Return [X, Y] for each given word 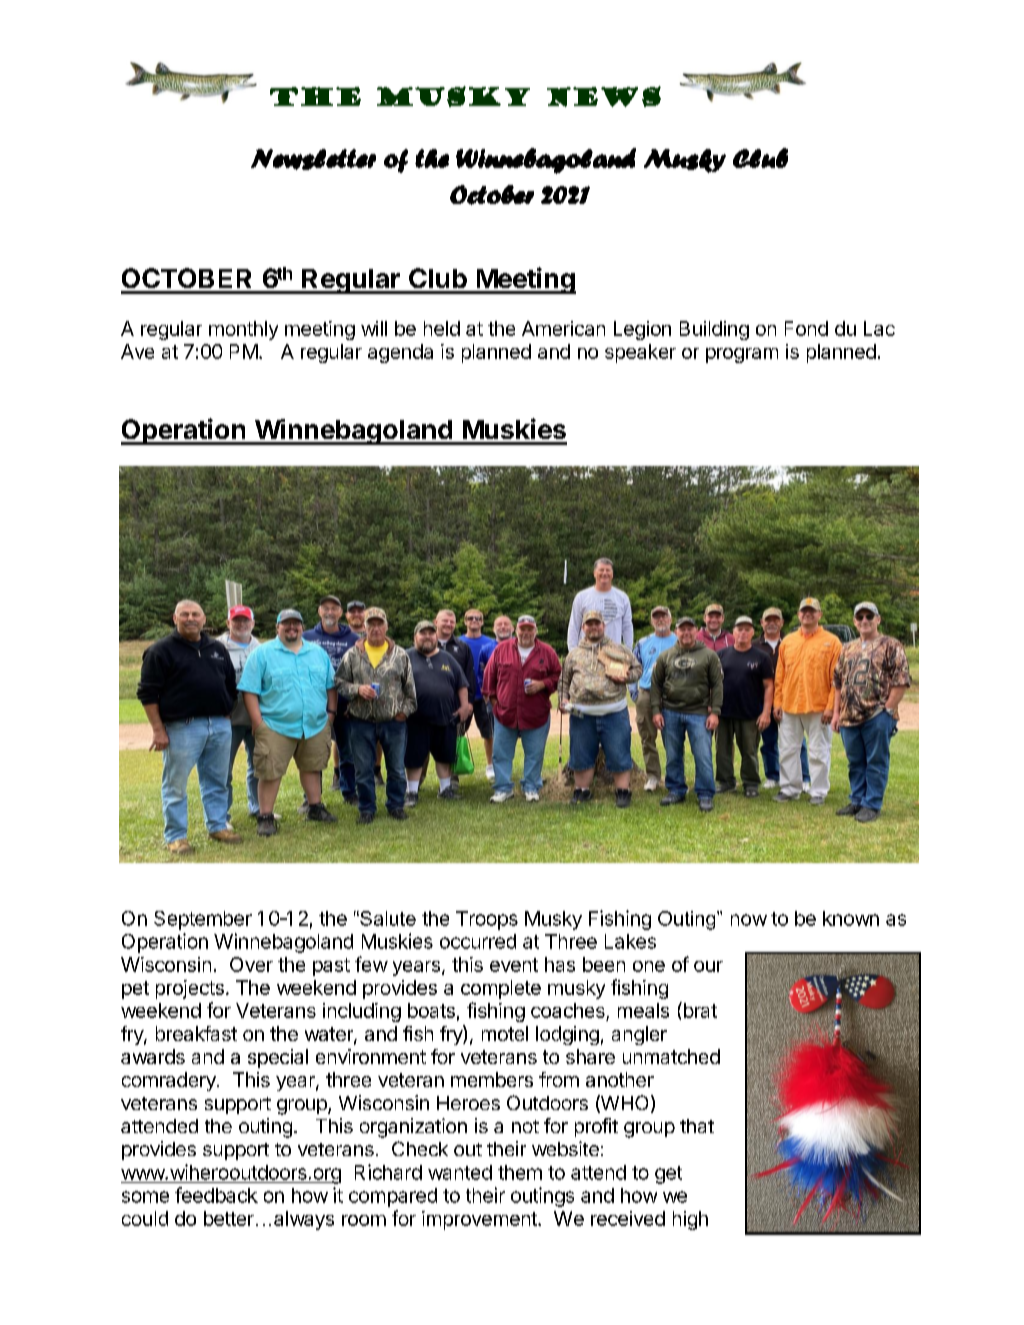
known [851, 918]
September [203, 920]
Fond [806, 328]
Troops [487, 920]
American [563, 328]
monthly [243, 330]
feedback [216, 1195]
